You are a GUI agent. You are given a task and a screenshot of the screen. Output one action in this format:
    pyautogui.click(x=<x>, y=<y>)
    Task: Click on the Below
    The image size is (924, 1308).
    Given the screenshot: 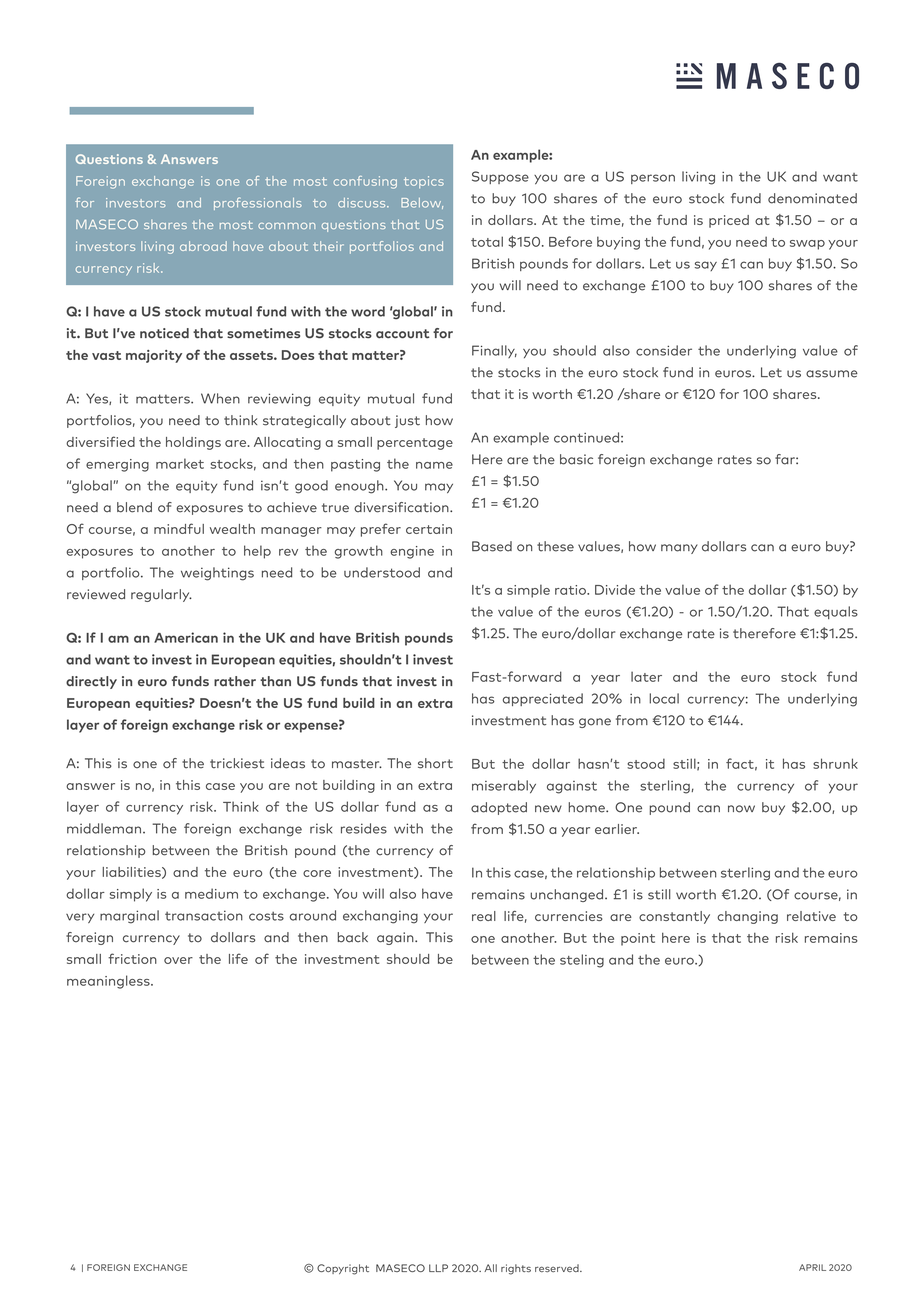 What is the action you would take?
    pyautogui.click(x=422, y=203)
